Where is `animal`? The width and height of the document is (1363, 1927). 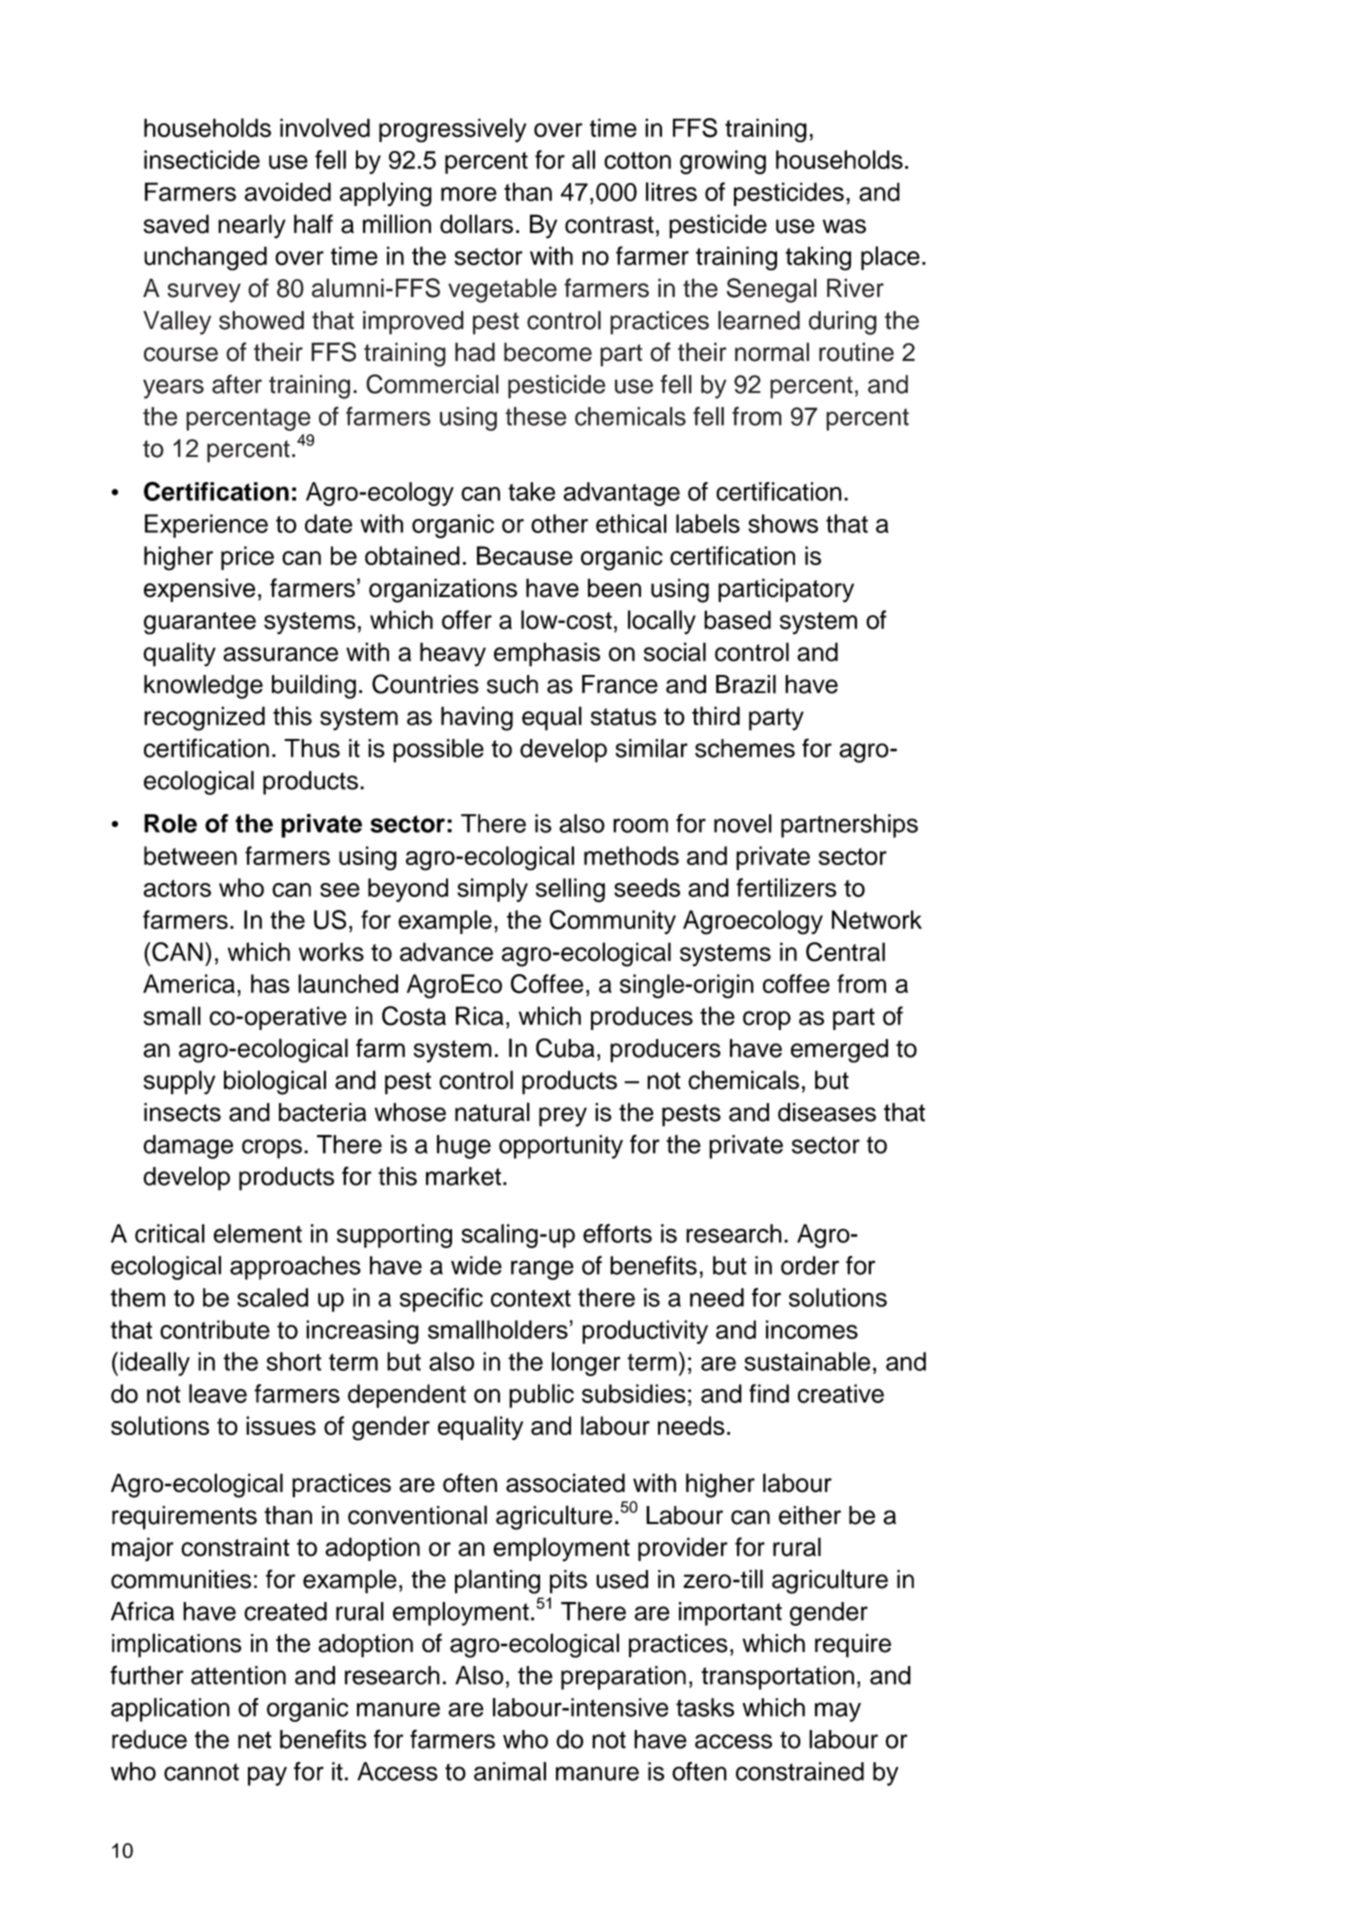
animal is located at coordinates (510, 1771).
